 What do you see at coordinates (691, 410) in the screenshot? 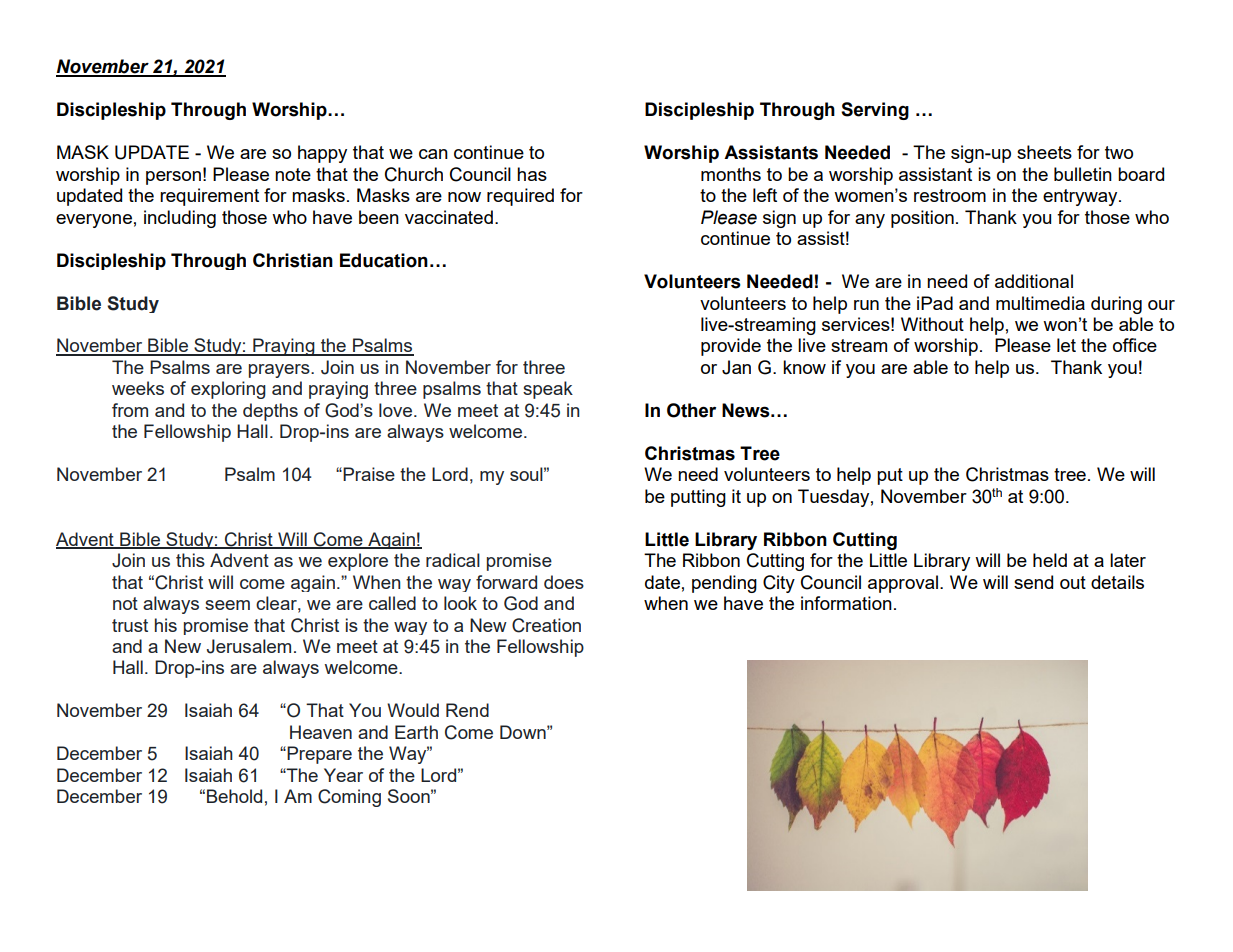
I see `Other` at bounding box center [691, 410].
